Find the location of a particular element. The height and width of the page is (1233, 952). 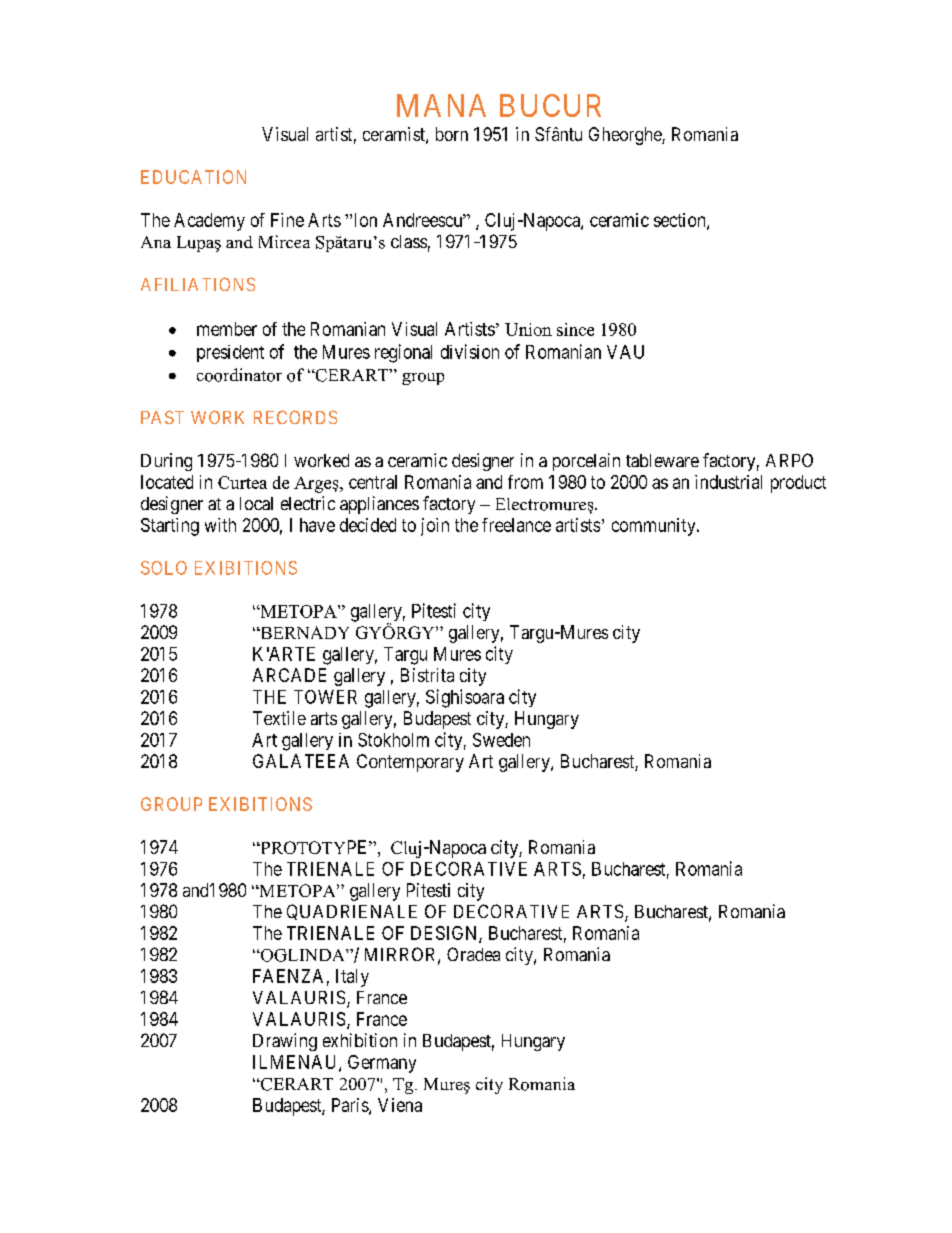

Germany is located at coordinates (382, 1064).
